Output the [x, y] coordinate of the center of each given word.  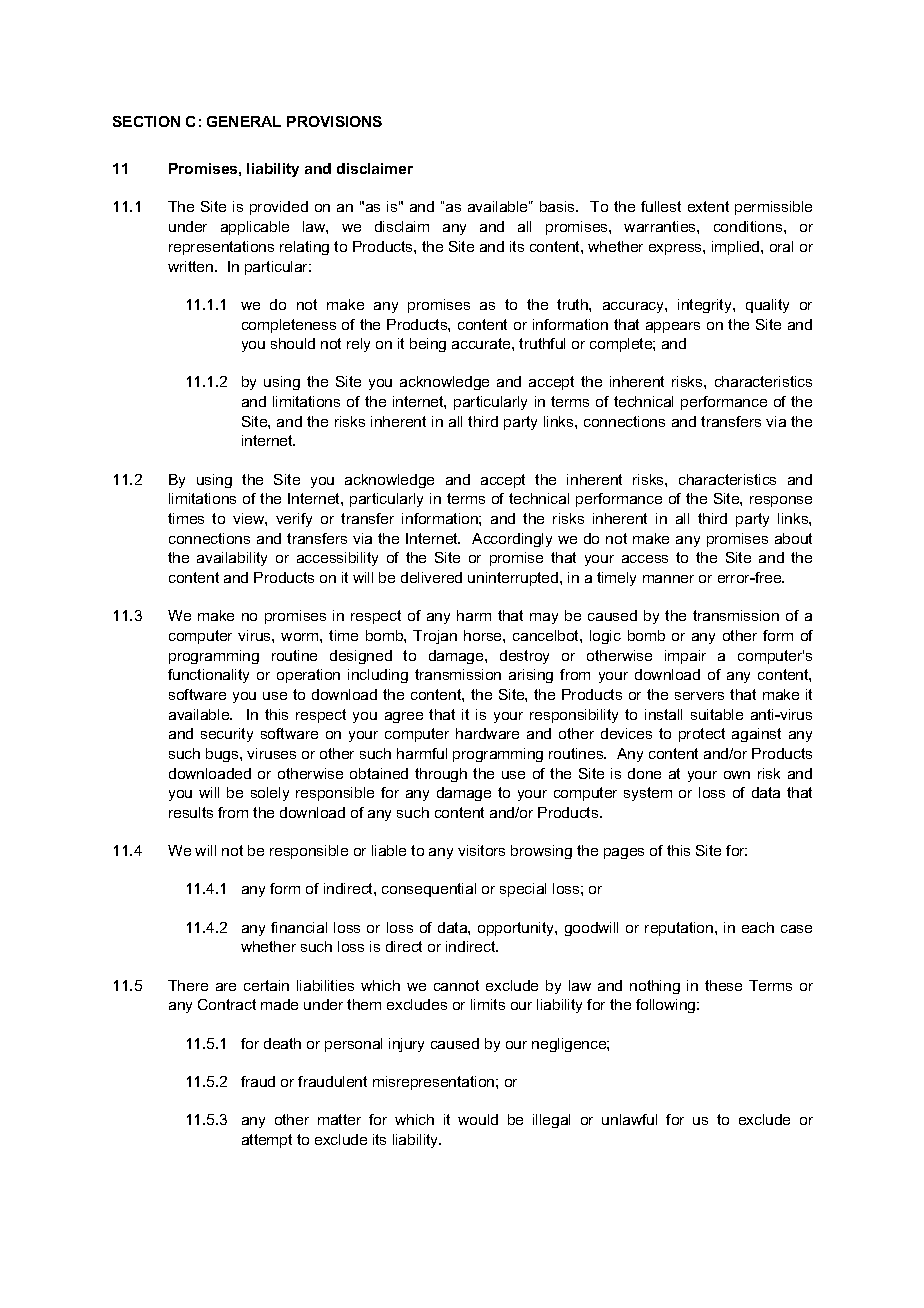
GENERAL [244, 121]
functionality [208, 676]
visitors [481, 850]
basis [558, 206]
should [293, 343]
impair [685, 657]
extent [708, 206]
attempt [267, 1141]
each [758, 927]
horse [484, 635]
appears [673, 327]
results [191, 812]
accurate [482, 343]
